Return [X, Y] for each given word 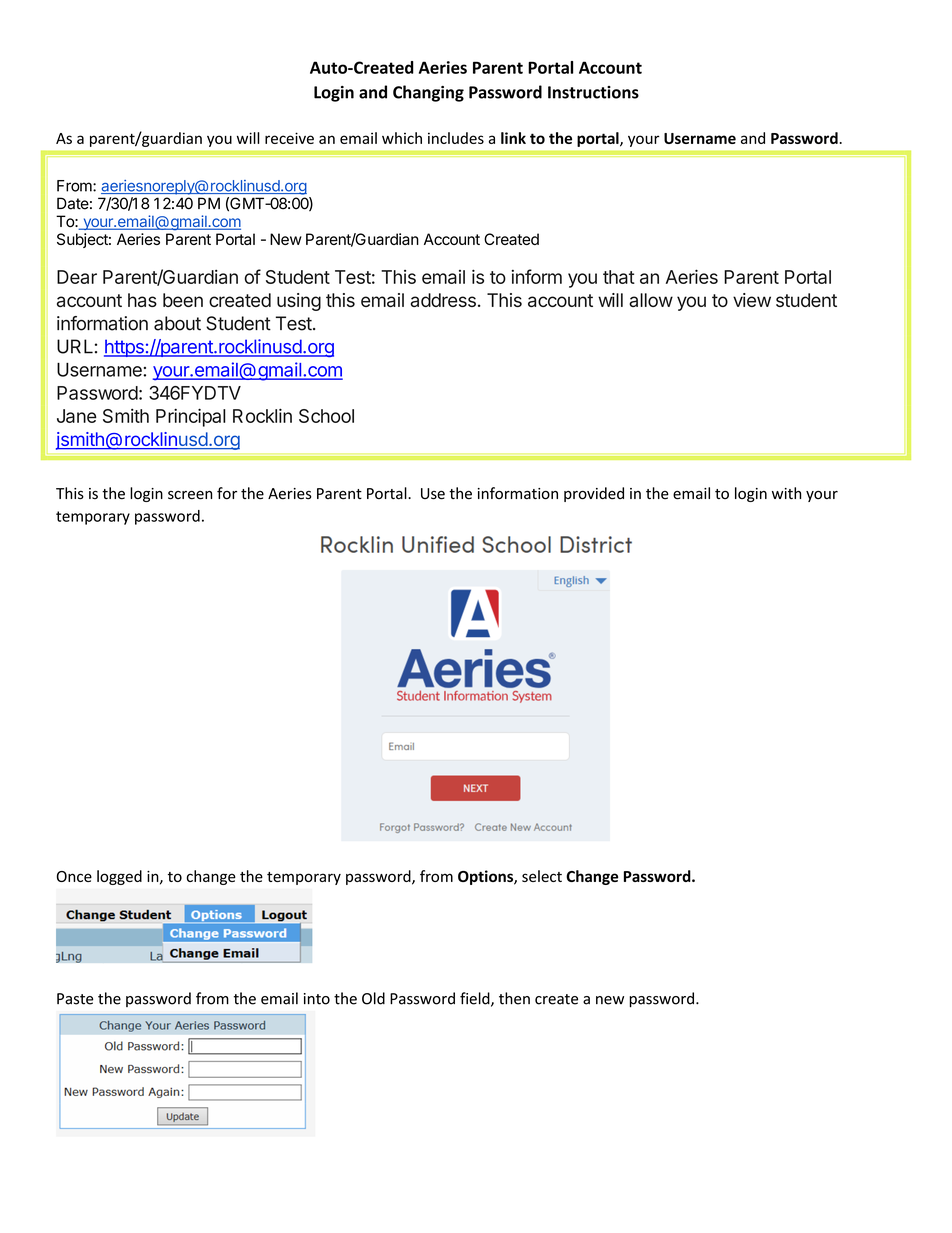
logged [119, 877]
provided [594, 494]
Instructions [593, 92]
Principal [191, 417]
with [786, 493]
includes [456, 138]
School [326, 416]
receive [289, 138]
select [542, 876]
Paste [75, 999]
